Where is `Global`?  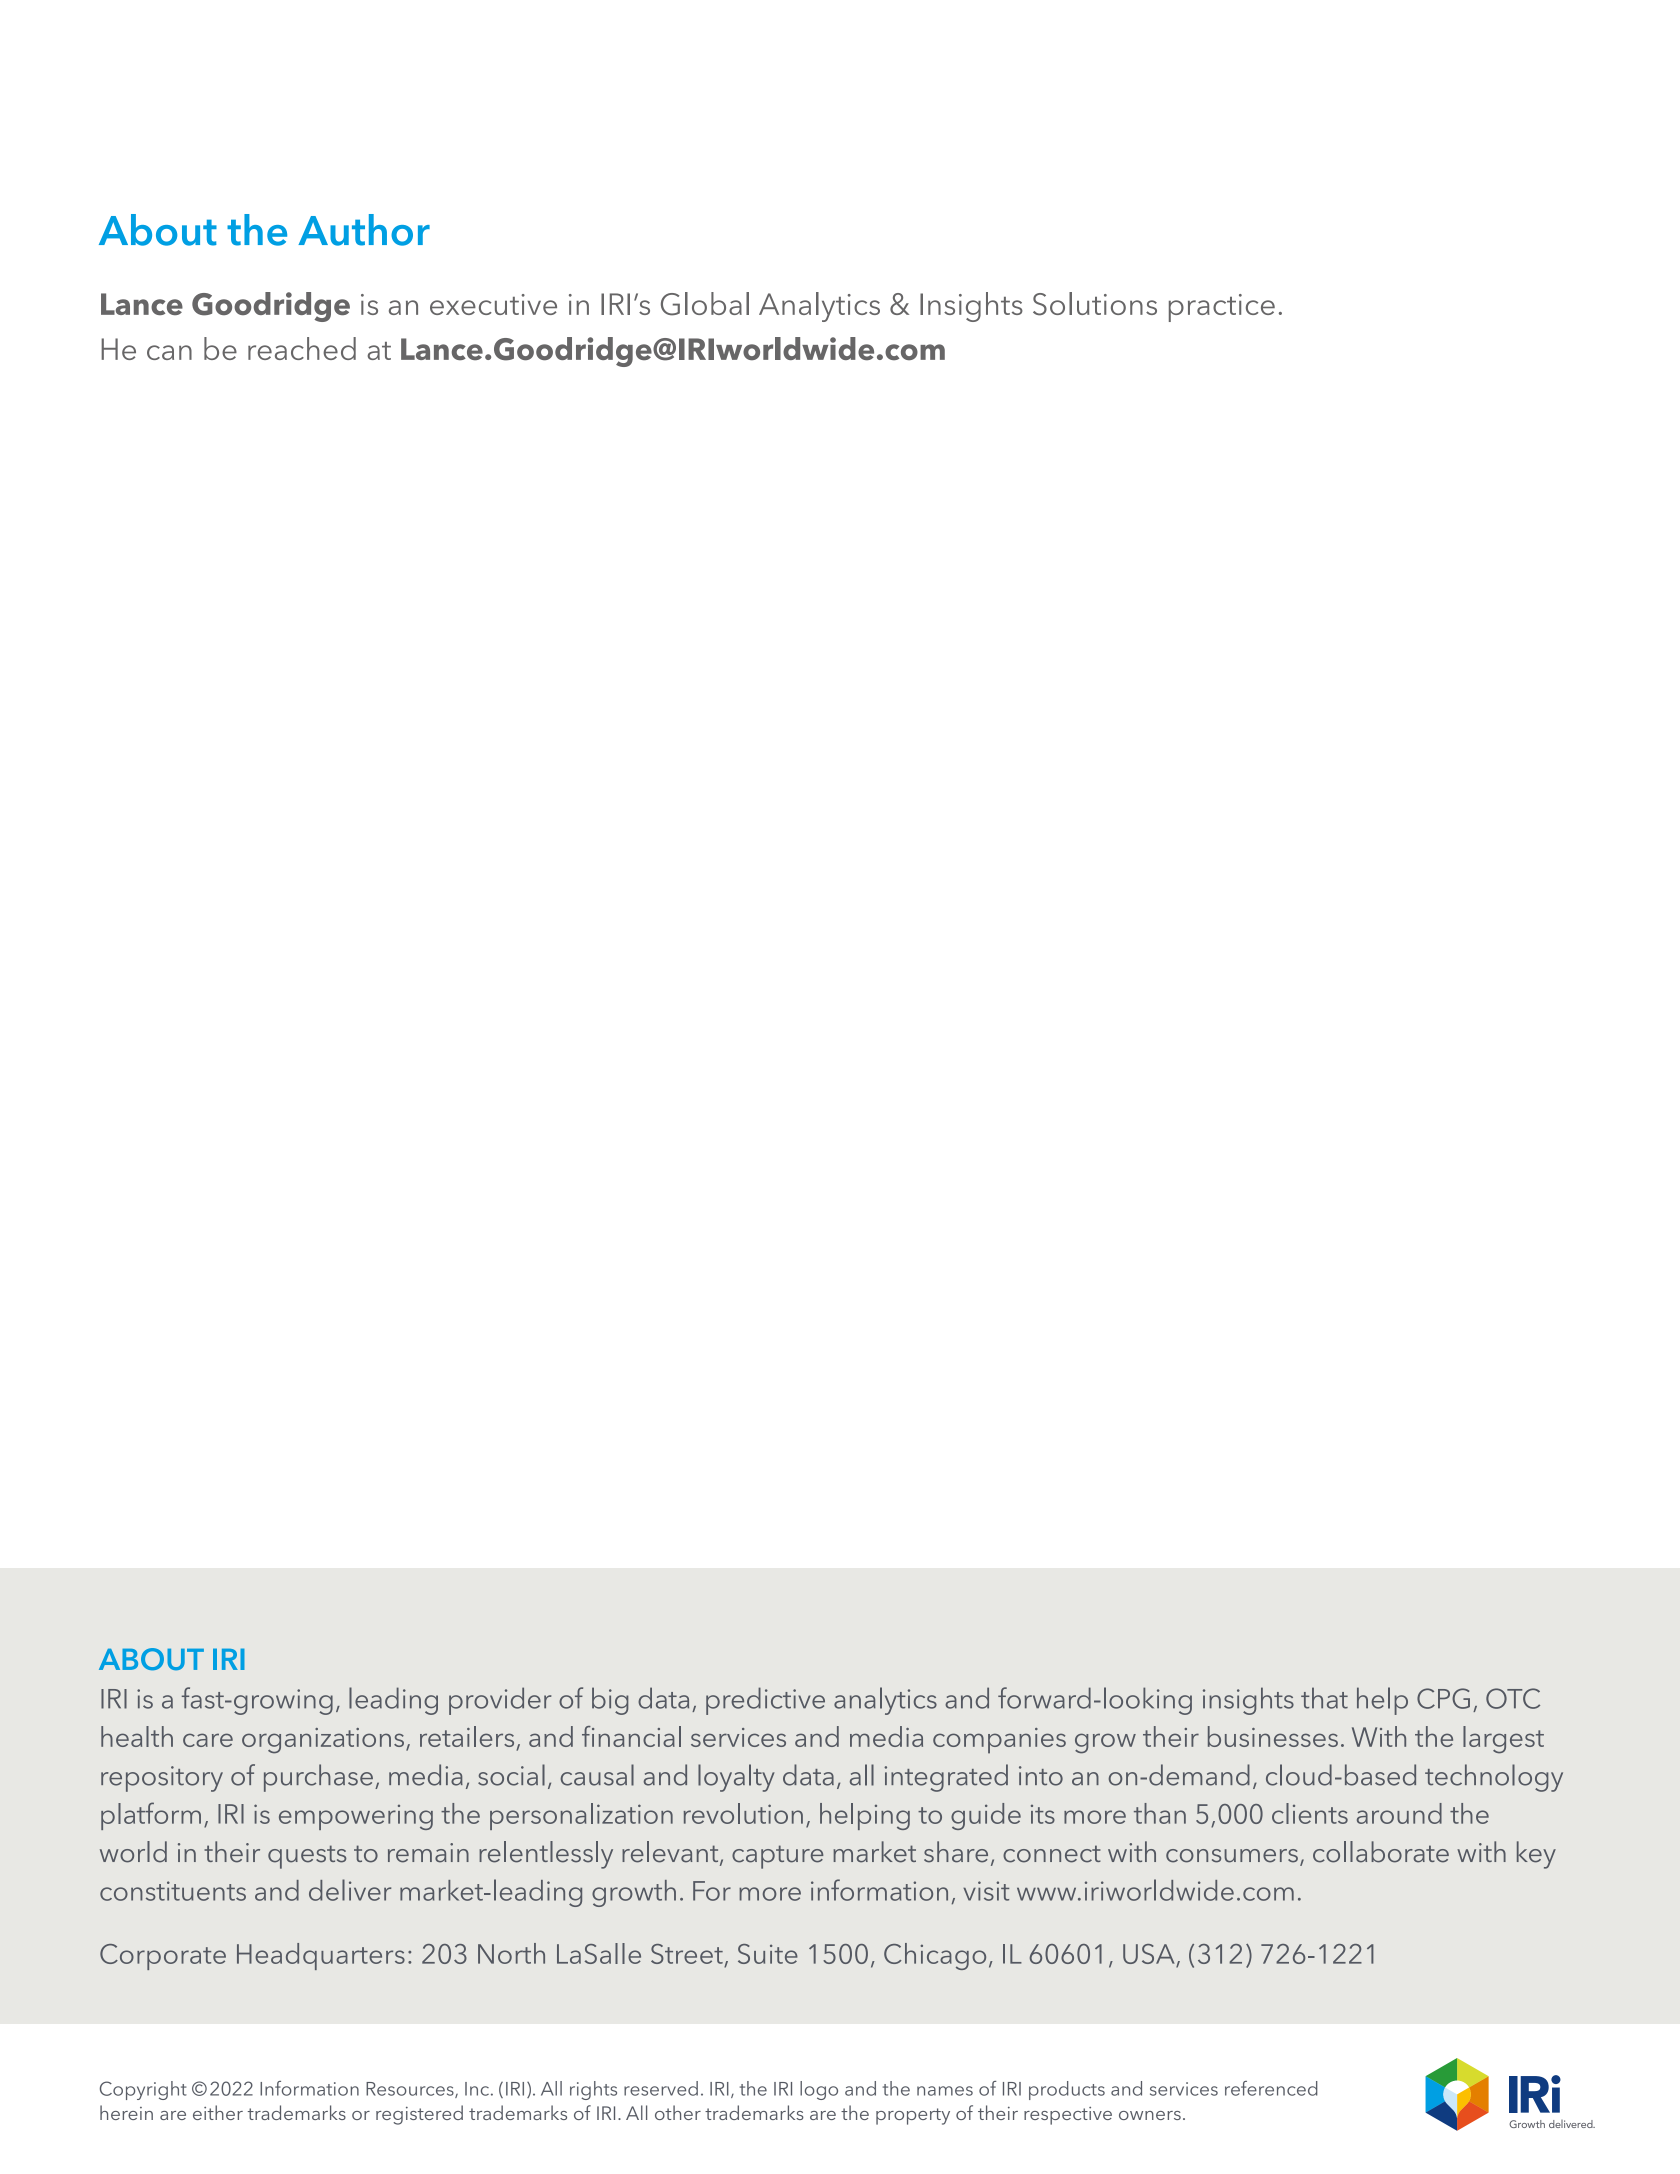 Global is located at coordinates (705, 304).
